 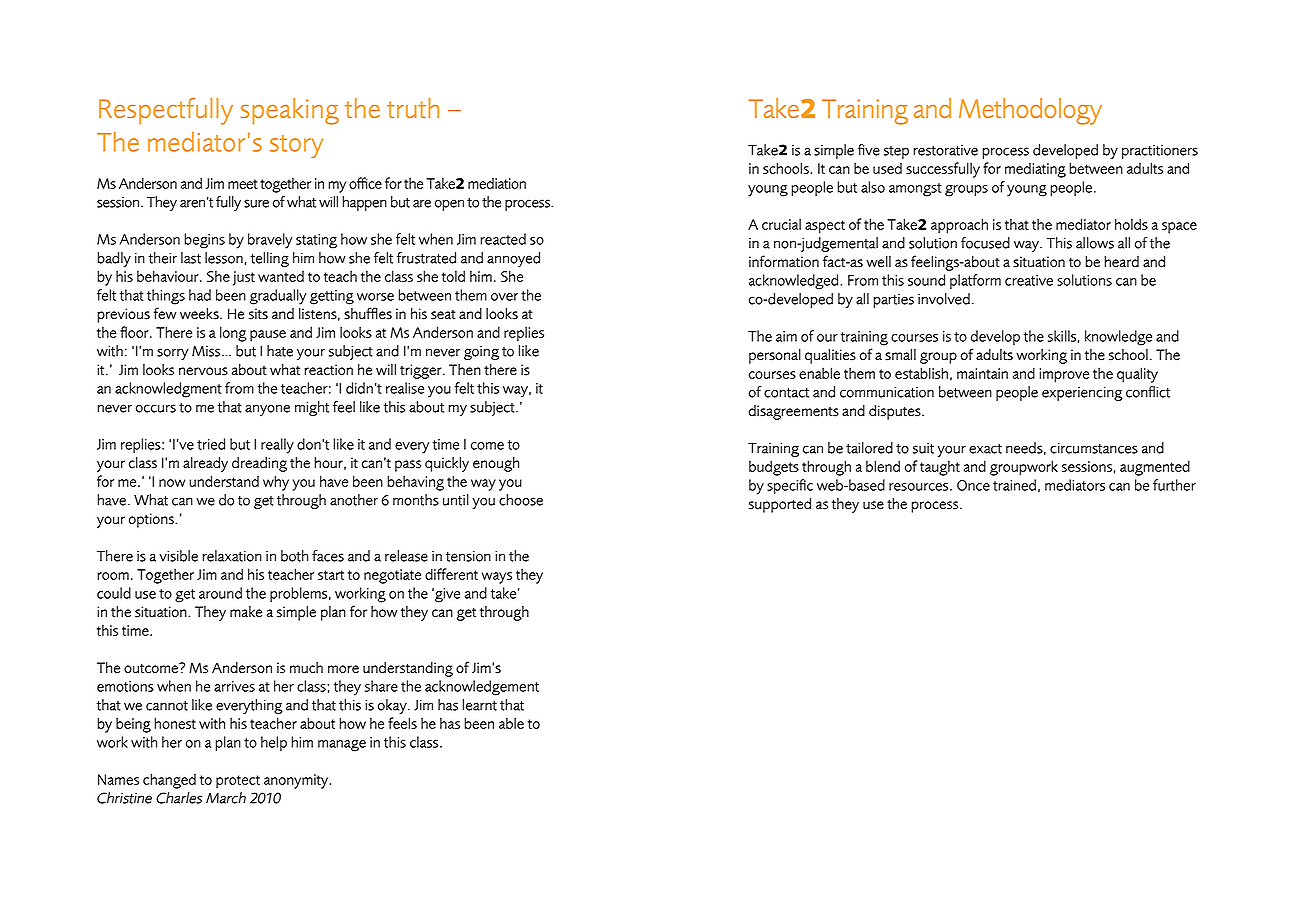 What do you see at coordinates (289, 111) in the screenshot?
I see `speaking` at bounding box center [289, 111].
